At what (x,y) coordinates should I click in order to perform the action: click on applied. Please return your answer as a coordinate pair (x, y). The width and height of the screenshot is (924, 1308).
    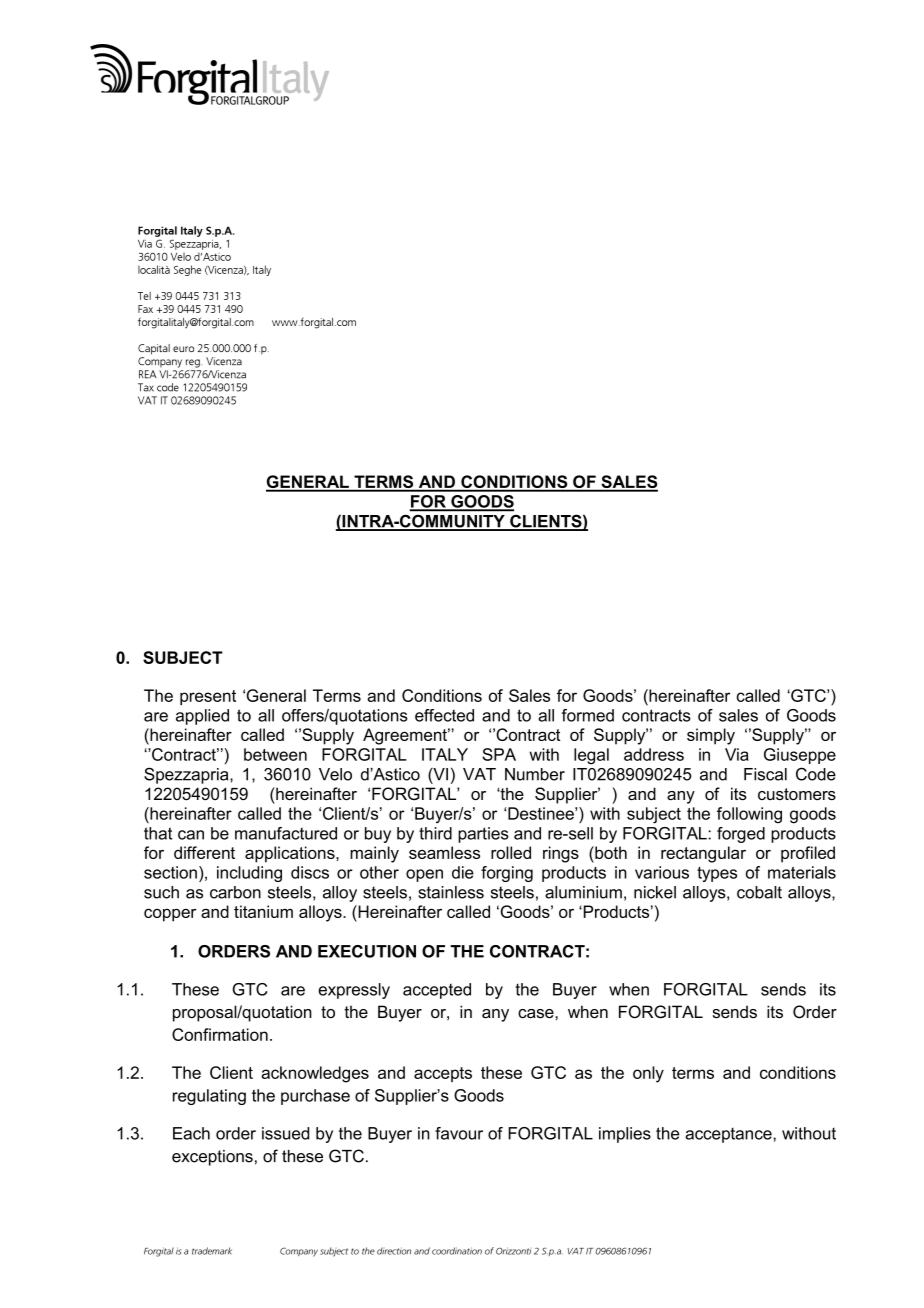
    Looking at the image, I should click on (202, 717).
